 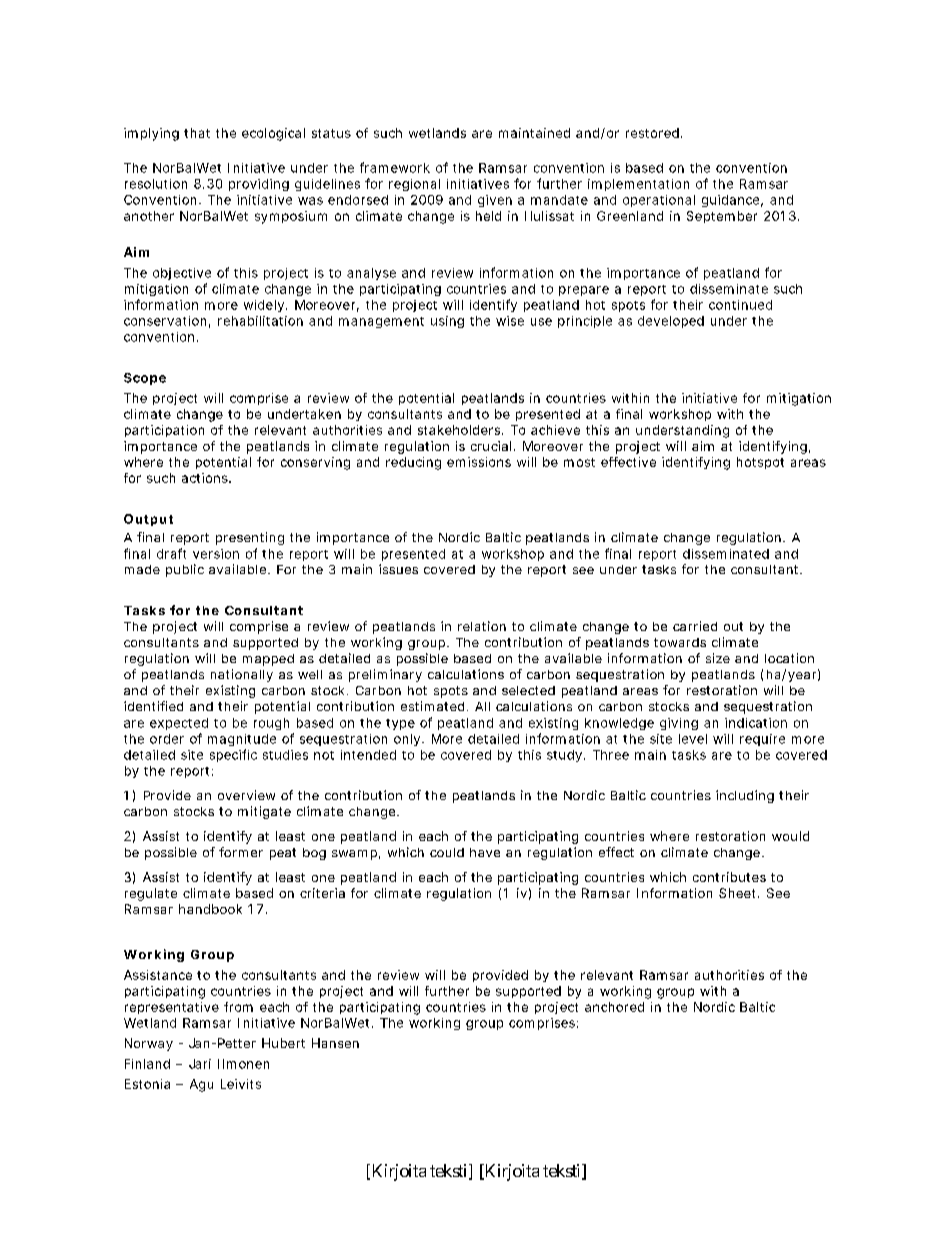 I want to click on Agu, so click(x=201, y=1085).
